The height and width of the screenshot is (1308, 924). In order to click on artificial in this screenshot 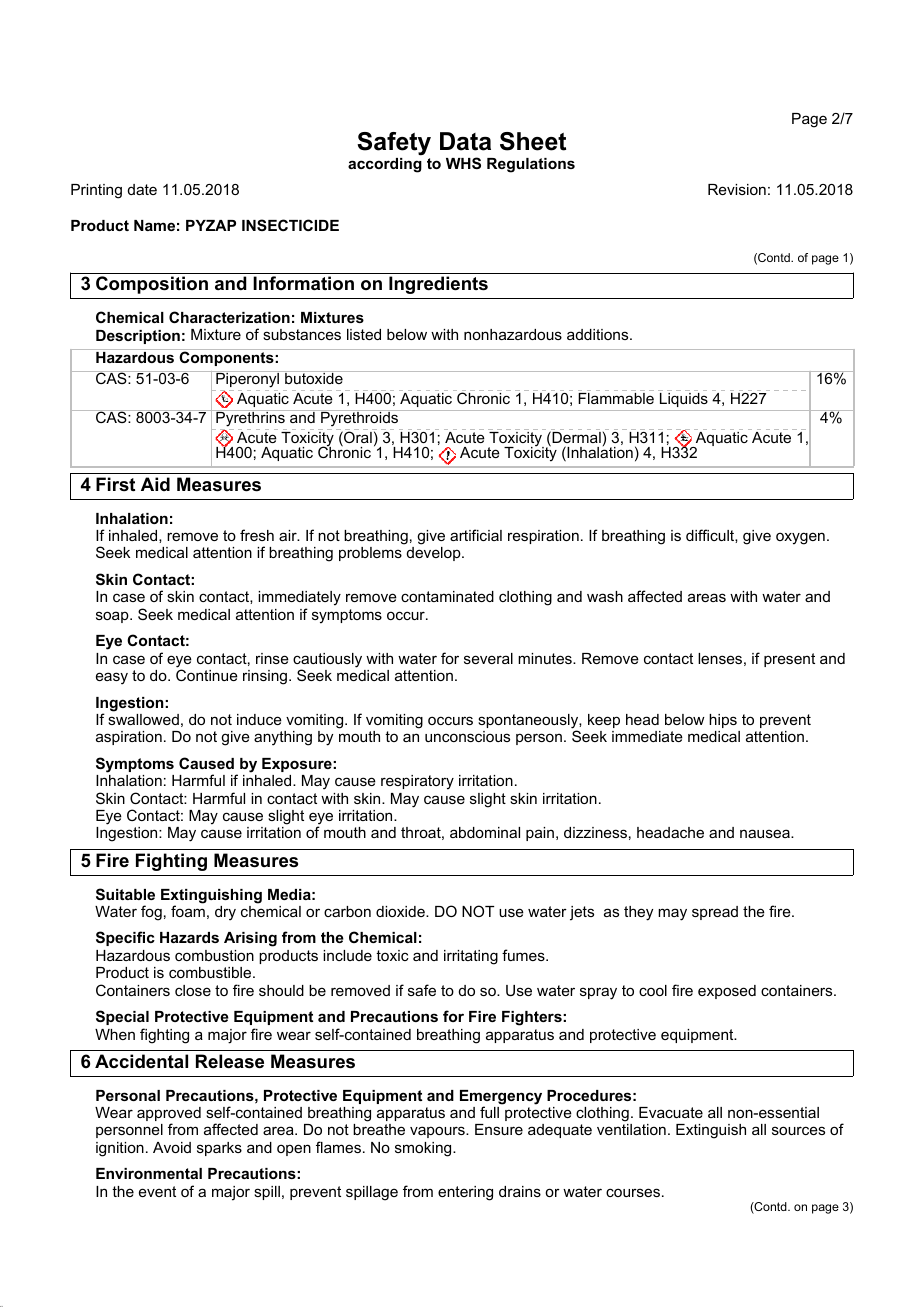, I will do `click(476, 535)`.
